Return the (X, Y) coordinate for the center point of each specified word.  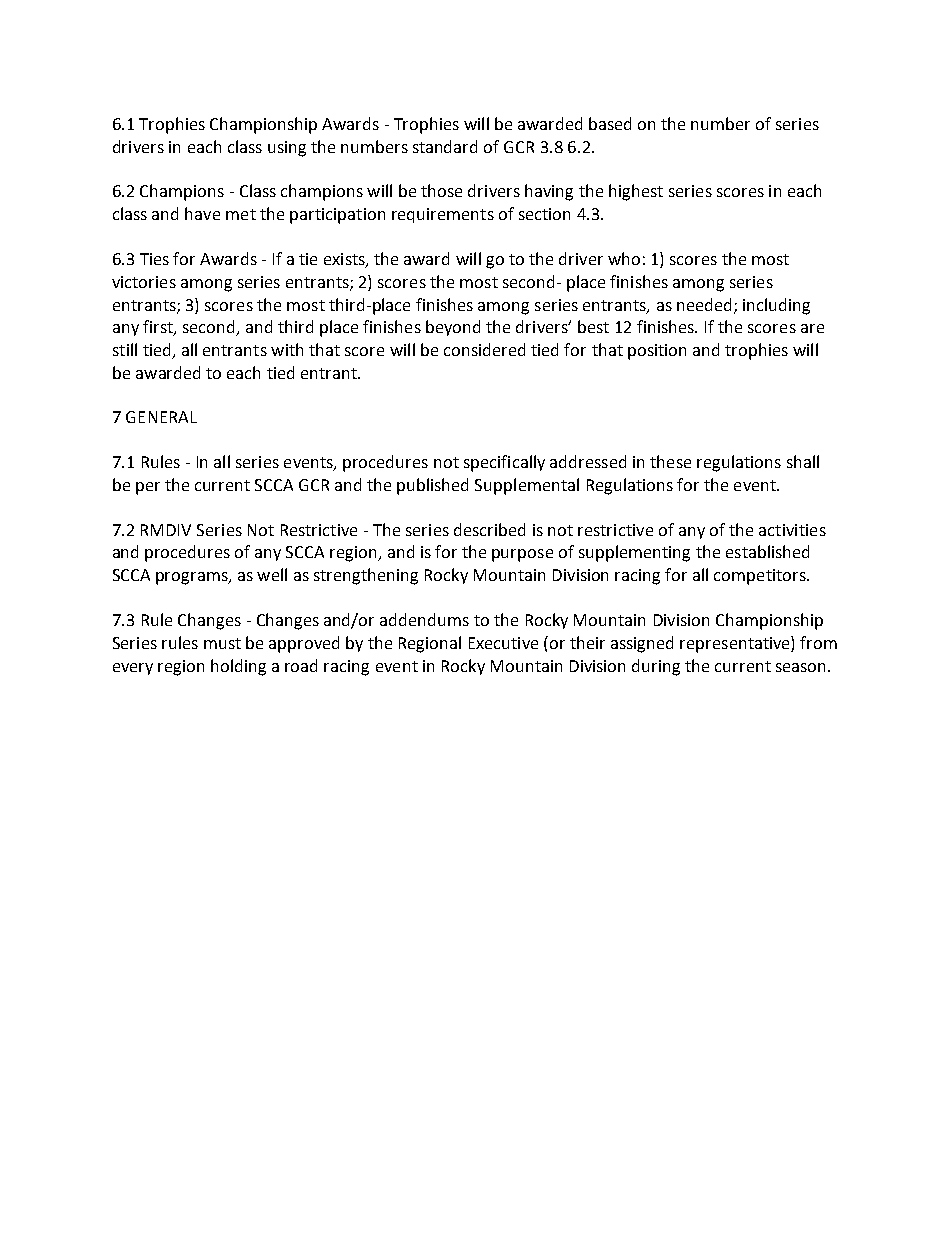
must (222, 643)
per (148, 488)
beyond (453, 328)
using (287, 149)
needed (706, 305)
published (432, 486)
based (610, 123)
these (670, 461)
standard (445, 146)
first (159, 328)
